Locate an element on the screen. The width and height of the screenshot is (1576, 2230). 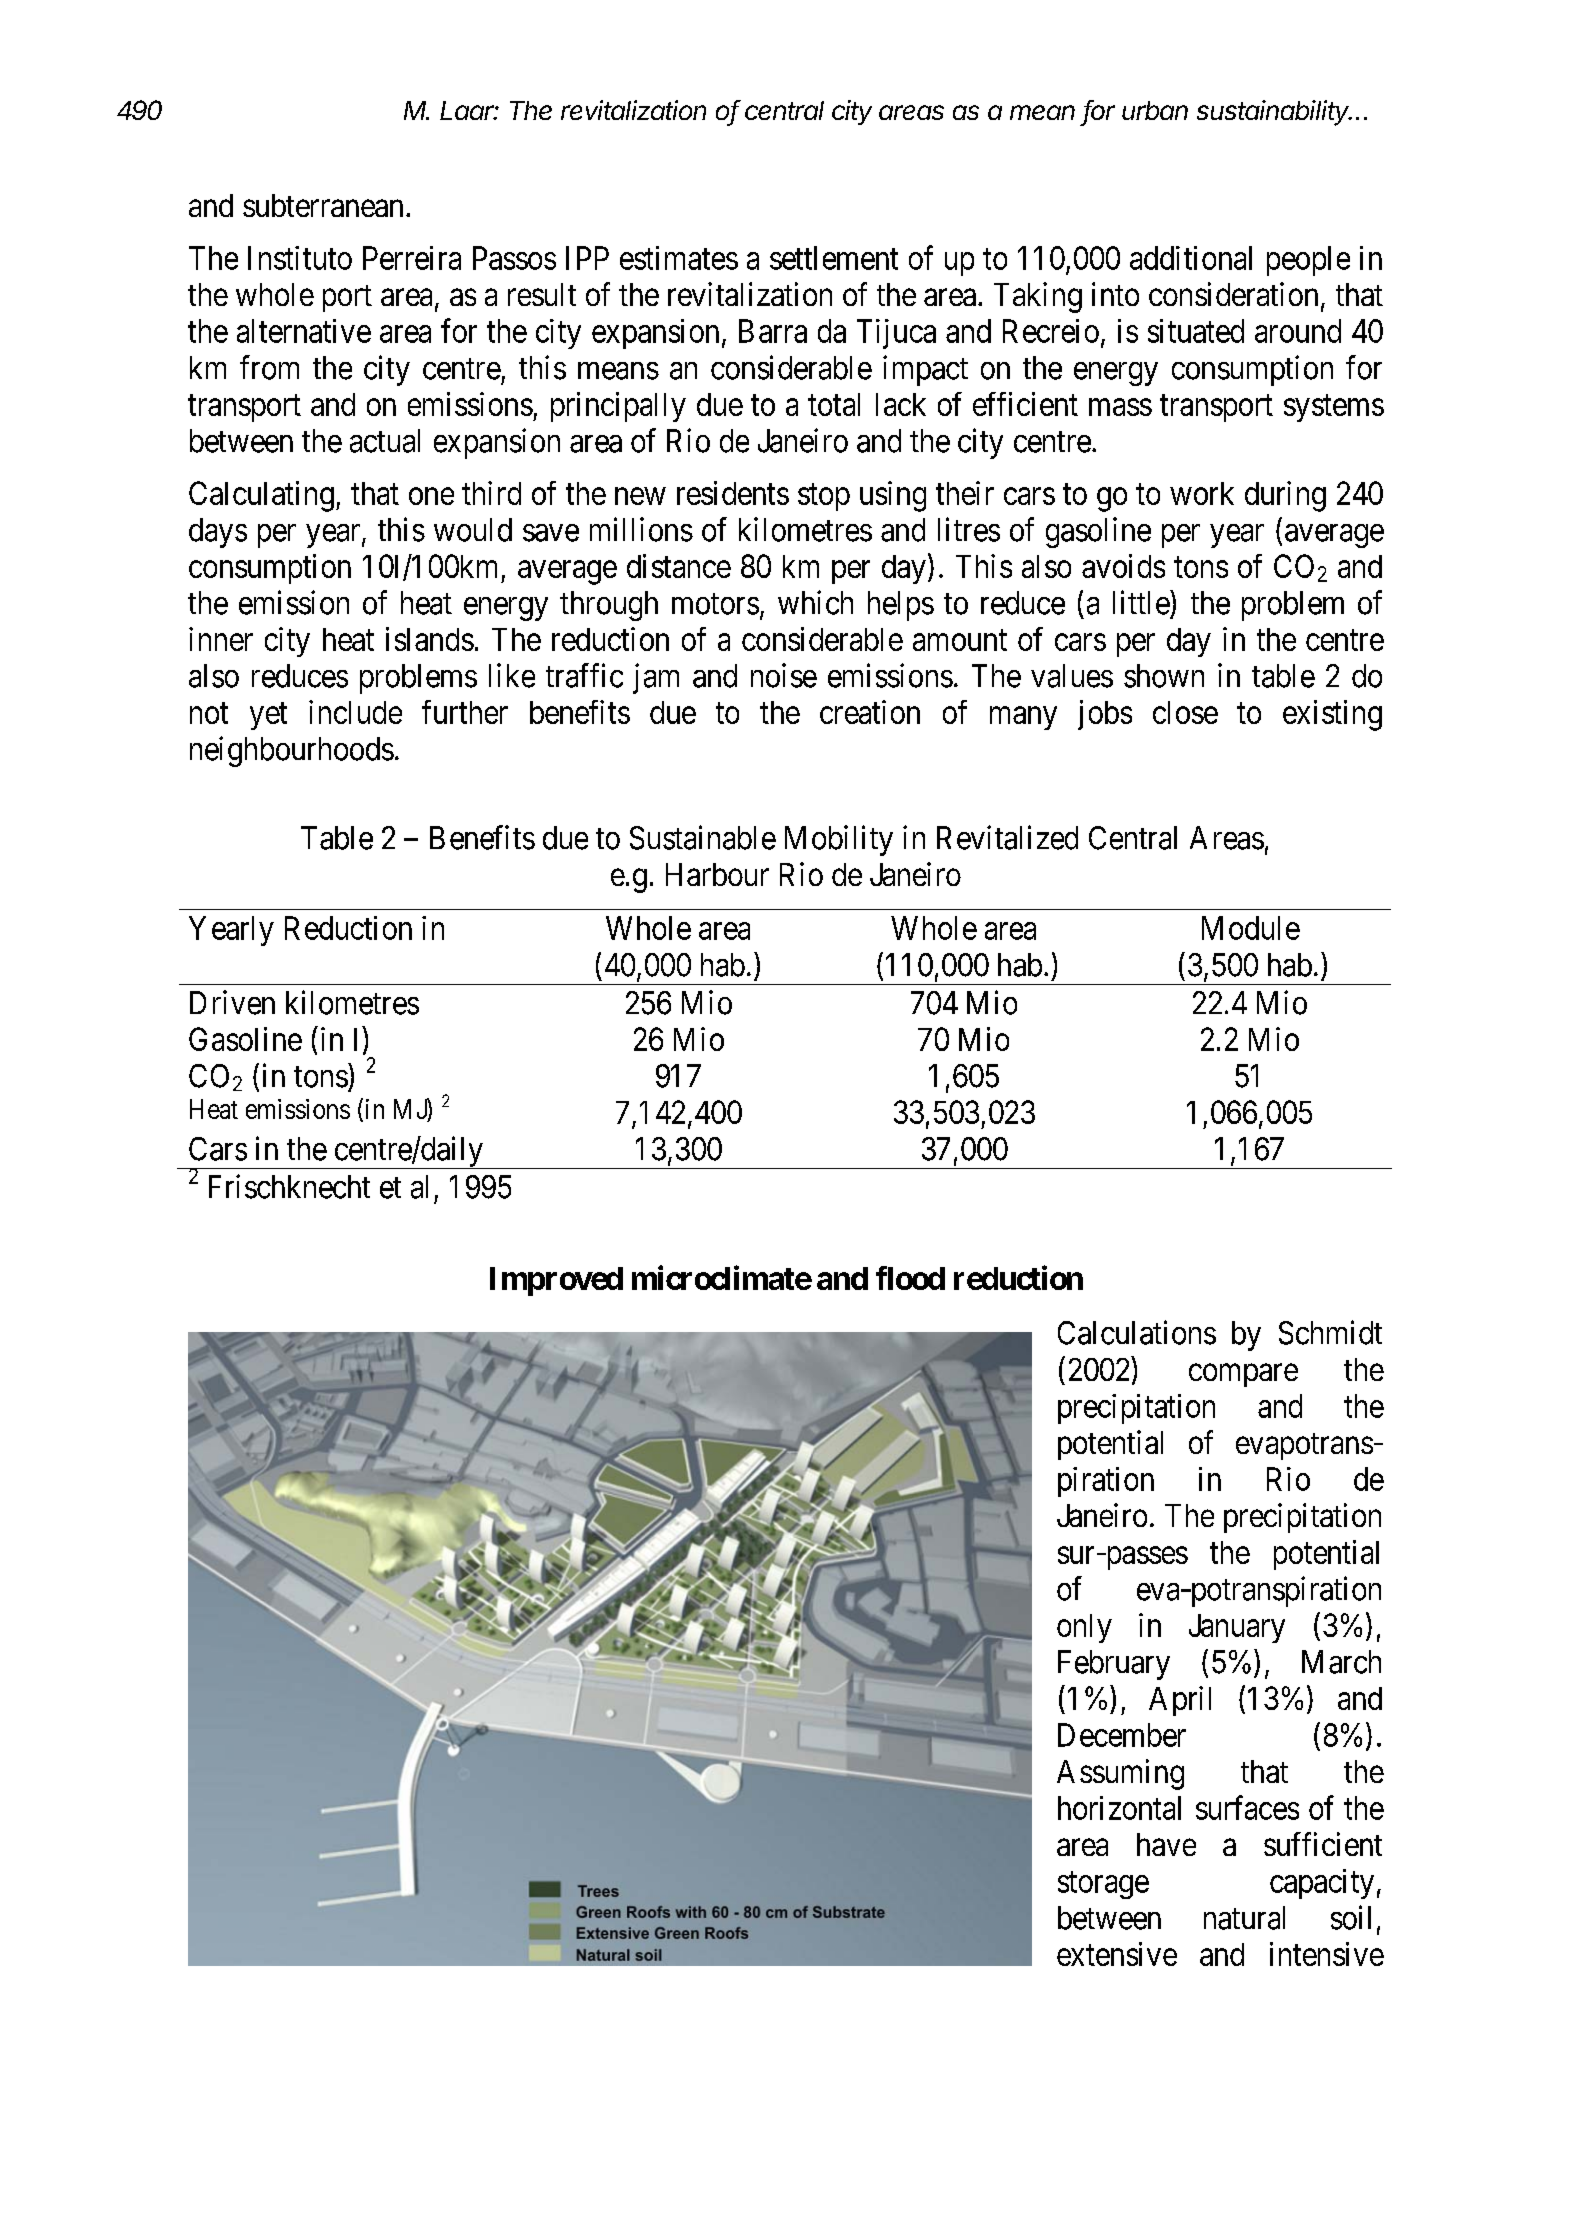
storage is located at coordinates (1103, 1885).
